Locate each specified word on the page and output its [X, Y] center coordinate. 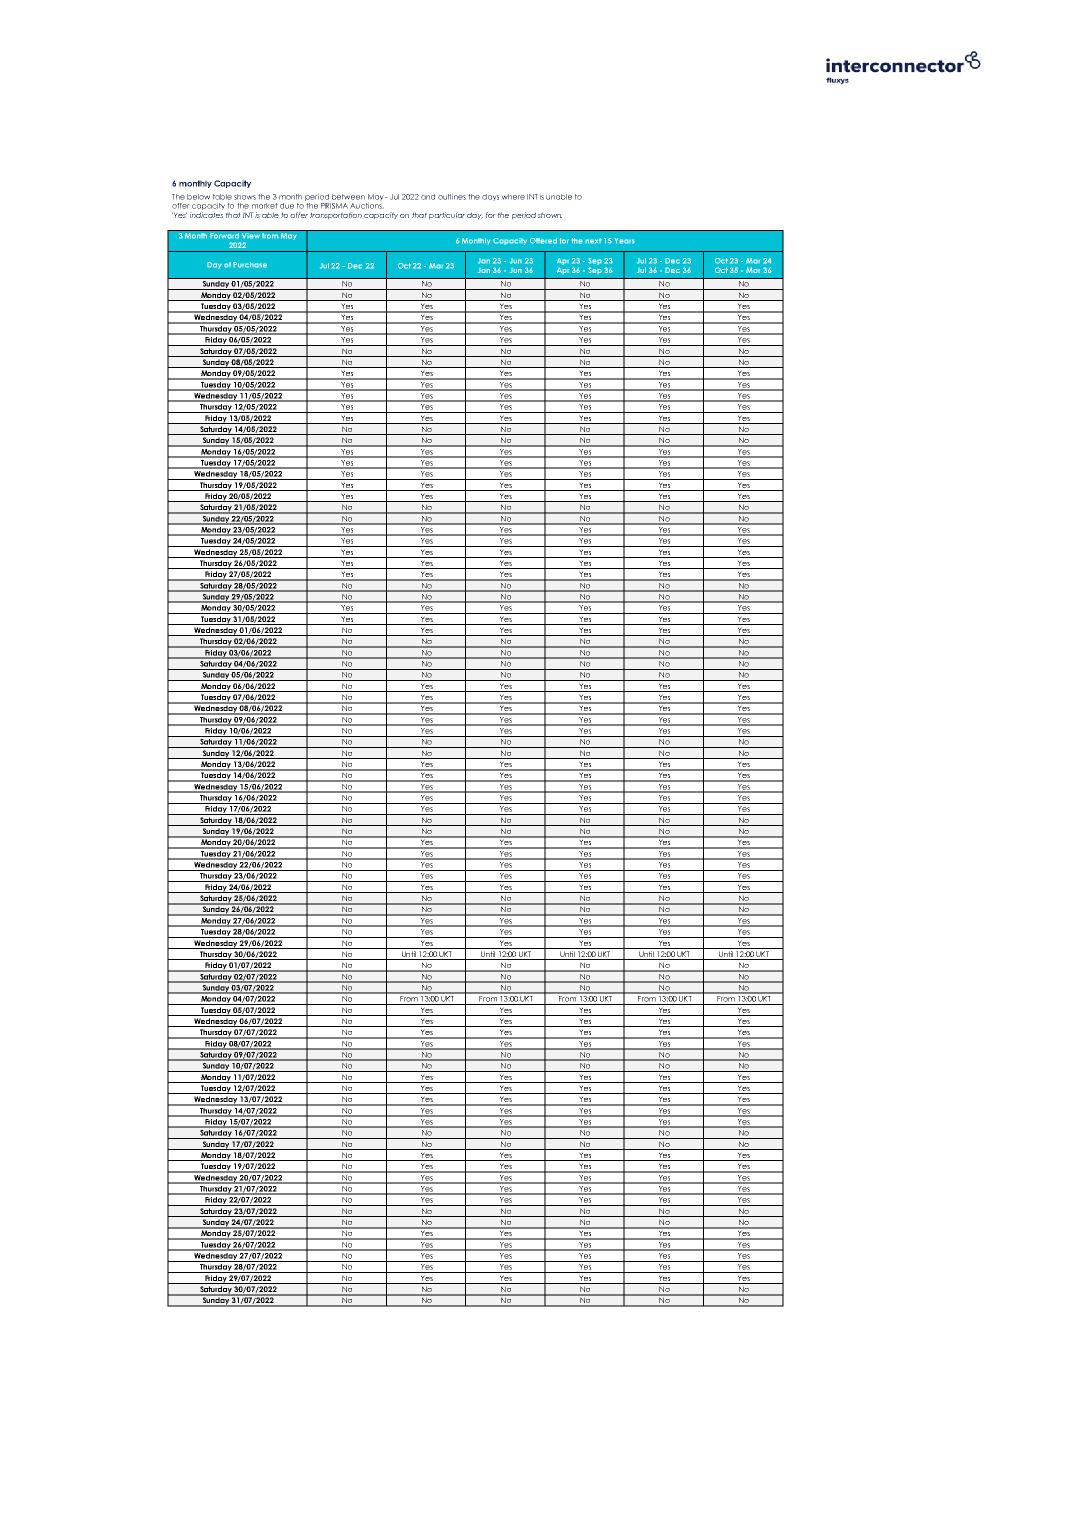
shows [245, 197]
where [513, 197]
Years [624, 241]
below [198, 197]
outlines [452, 196]
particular [447, 216]
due [287, 206]
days [490, 197]
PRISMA [334, 206]
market [265, 206]
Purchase [250, 265]
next [593, 241]
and [428, 197]
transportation [336, 216]
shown [550, 215]
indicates [206, 215]
